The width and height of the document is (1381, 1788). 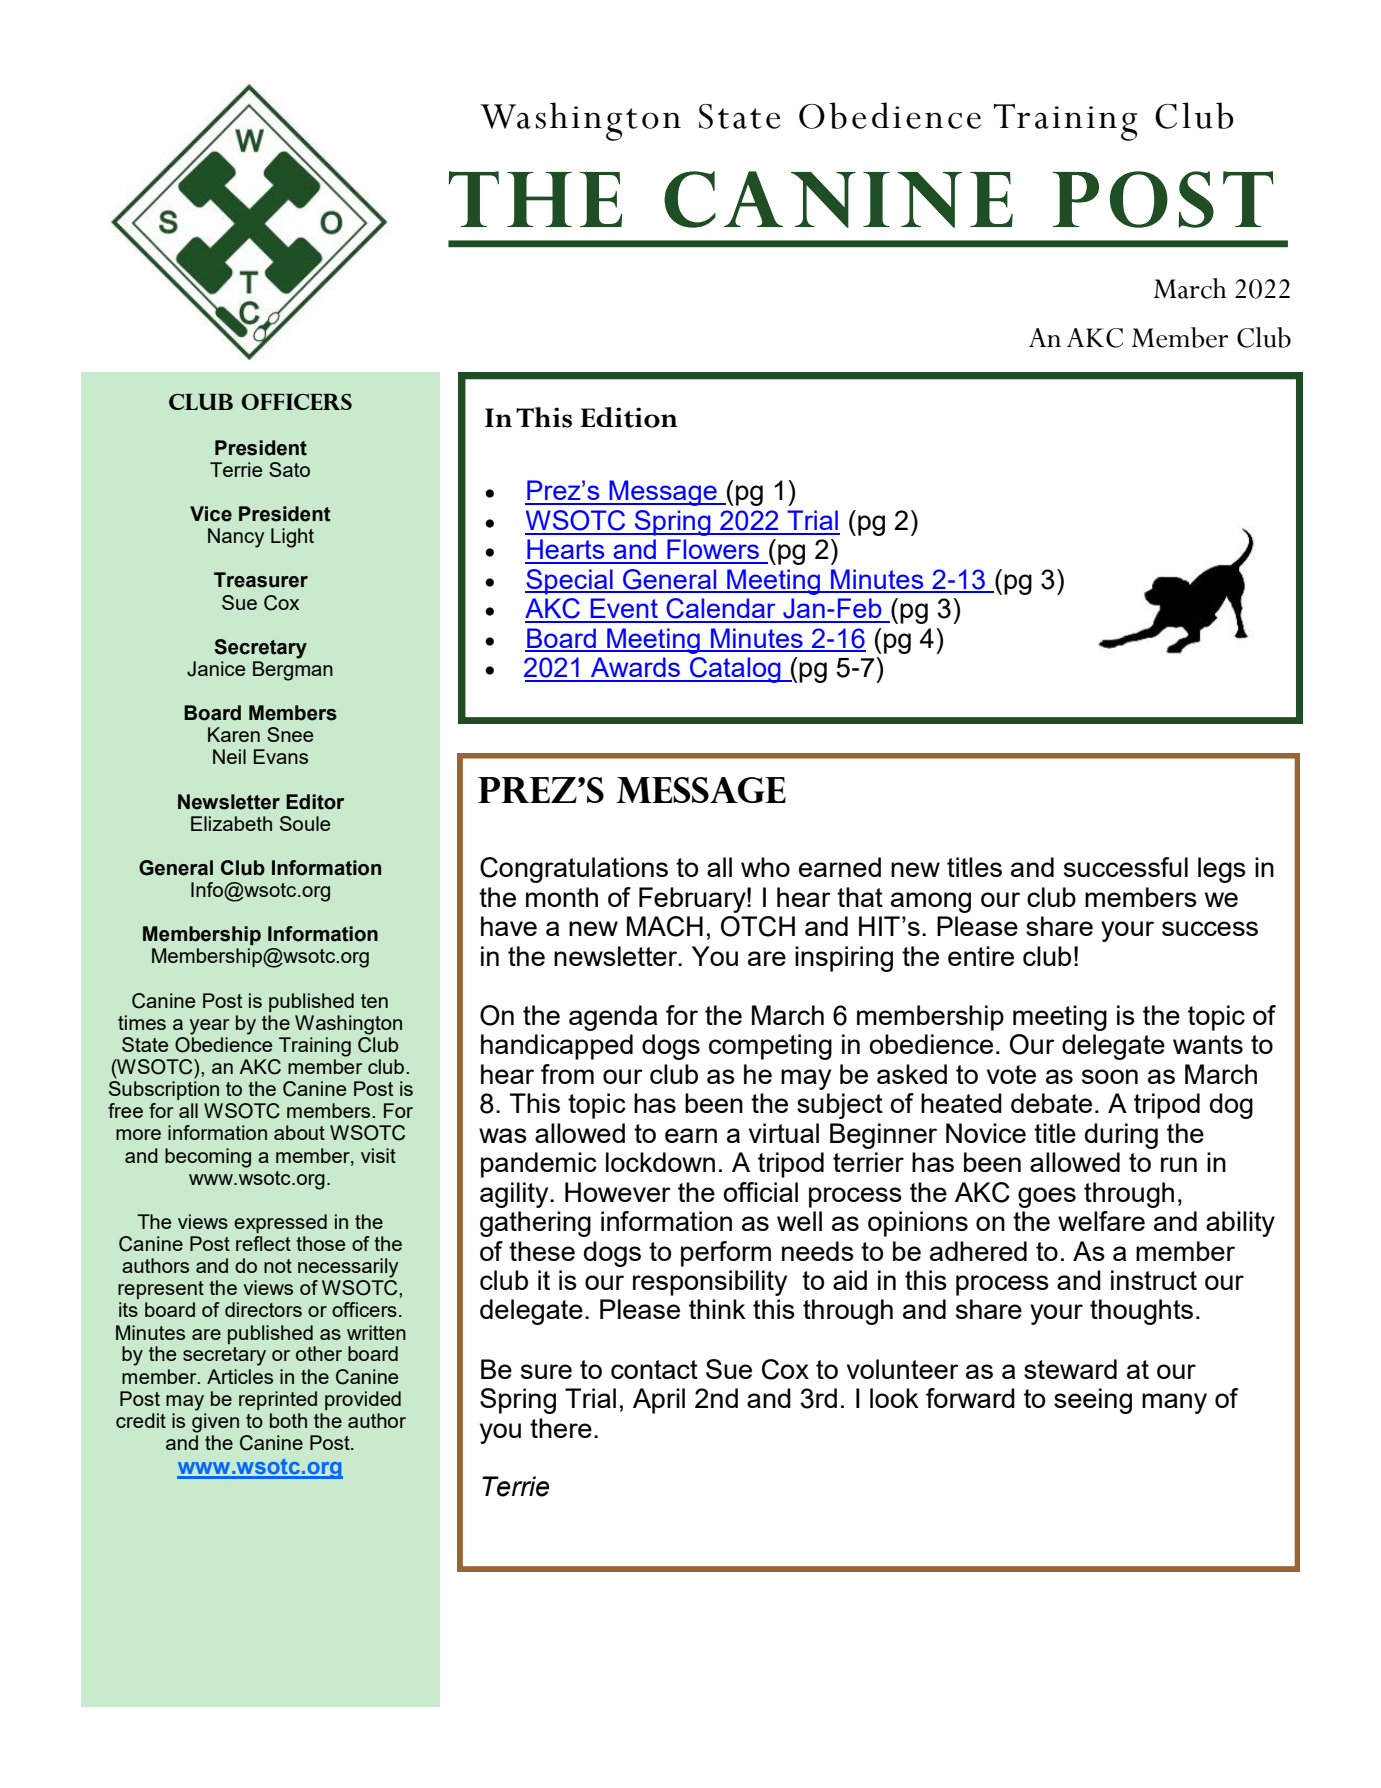 What do you see at coordinates (1222, 870) in the document?
I see `legs` at bounding box center [1222, 870].
